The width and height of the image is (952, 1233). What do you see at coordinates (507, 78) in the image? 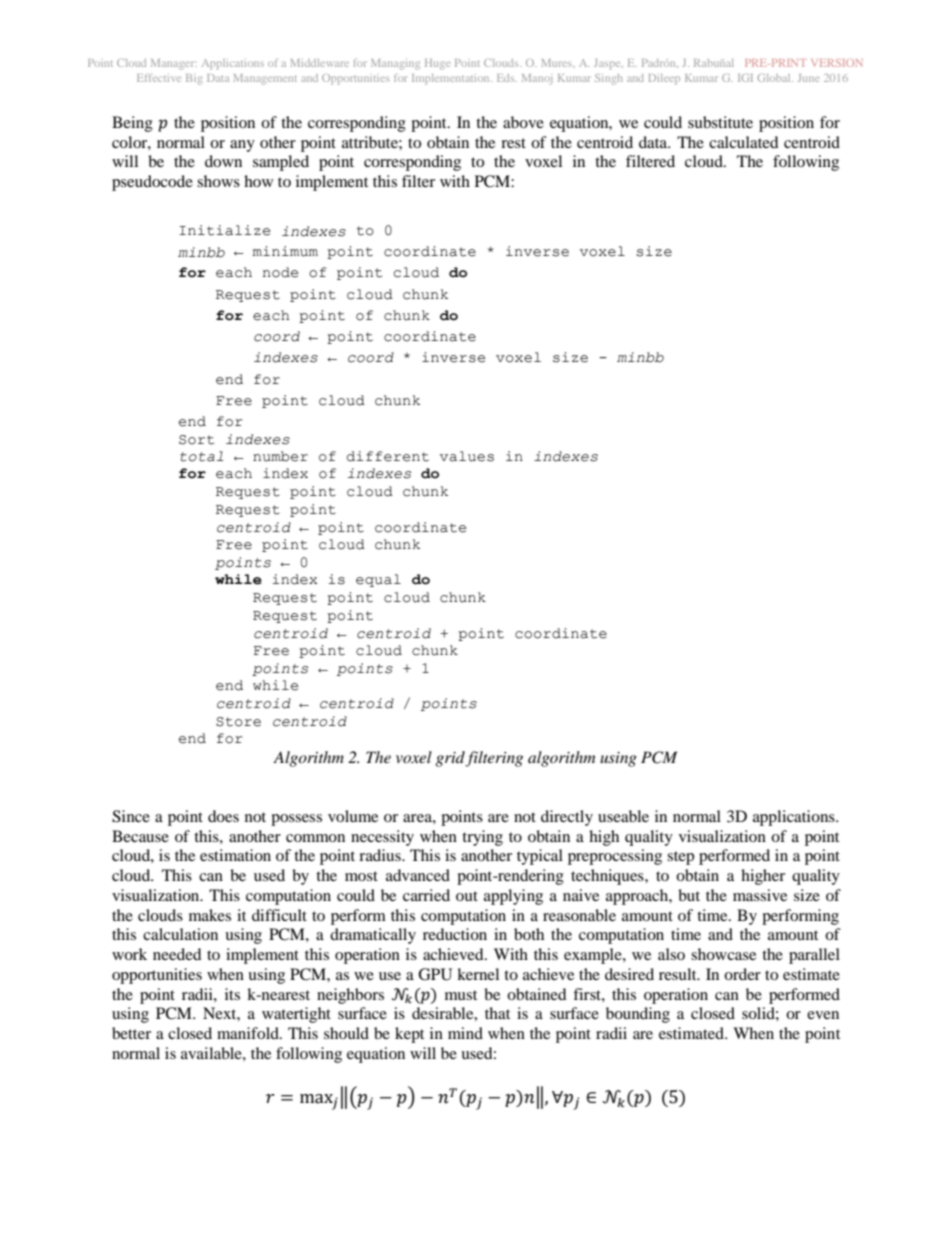
I see `Eds` at bounding box center [507, 78].
